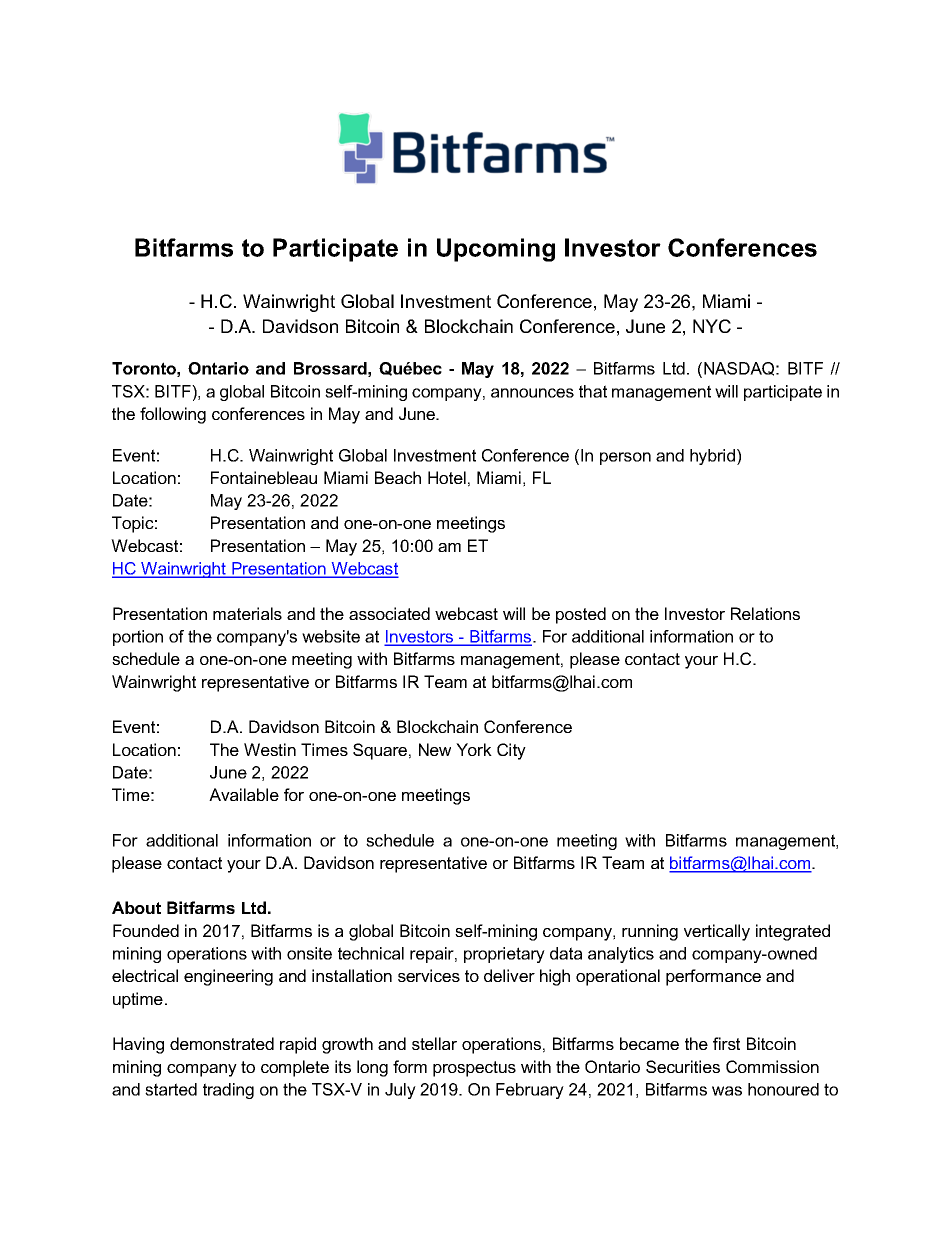  I want to click on proprietary, so click(504, 955).
